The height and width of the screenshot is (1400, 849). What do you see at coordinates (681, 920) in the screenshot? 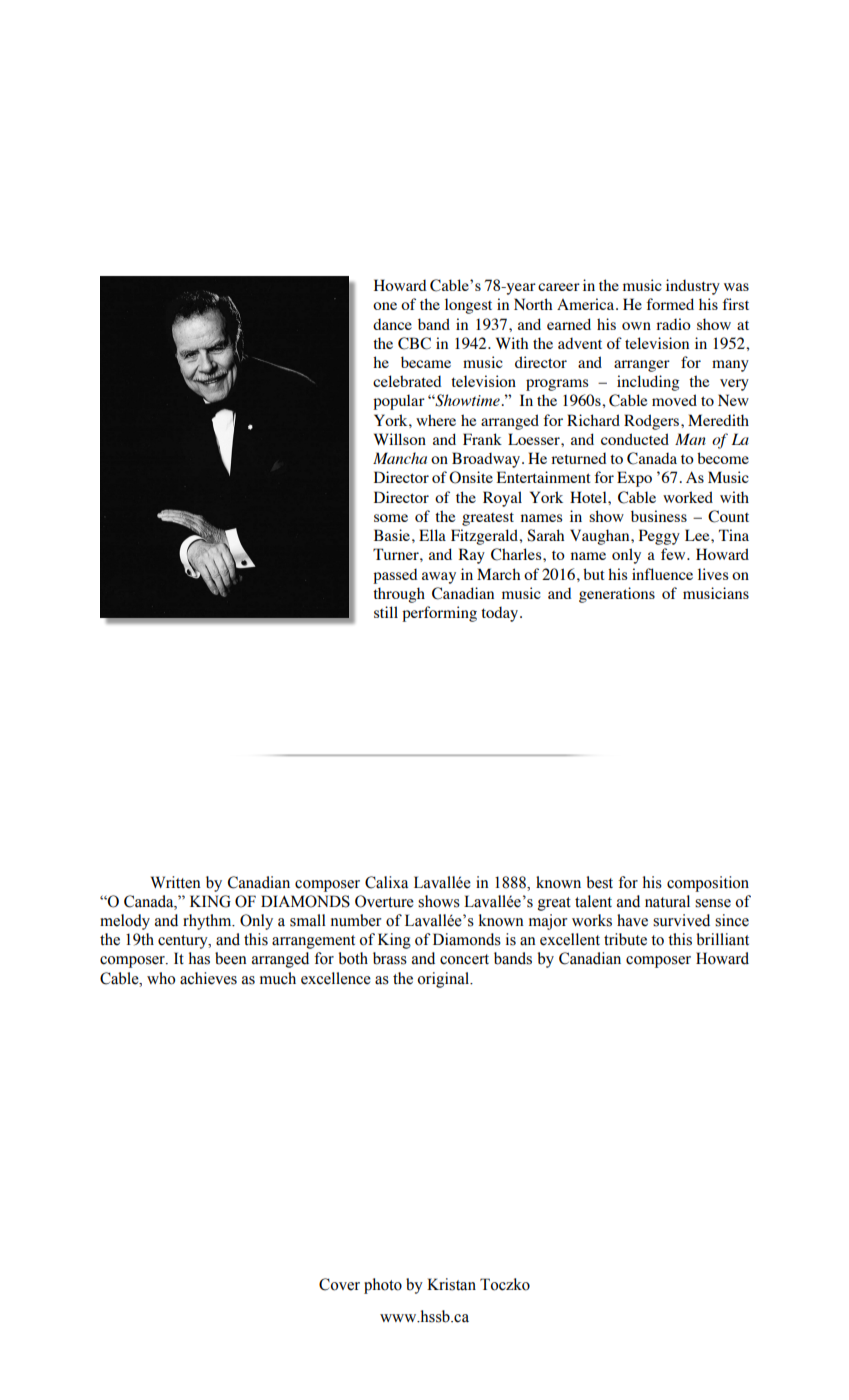
I see `survived` at bounding box center [681, 920].
